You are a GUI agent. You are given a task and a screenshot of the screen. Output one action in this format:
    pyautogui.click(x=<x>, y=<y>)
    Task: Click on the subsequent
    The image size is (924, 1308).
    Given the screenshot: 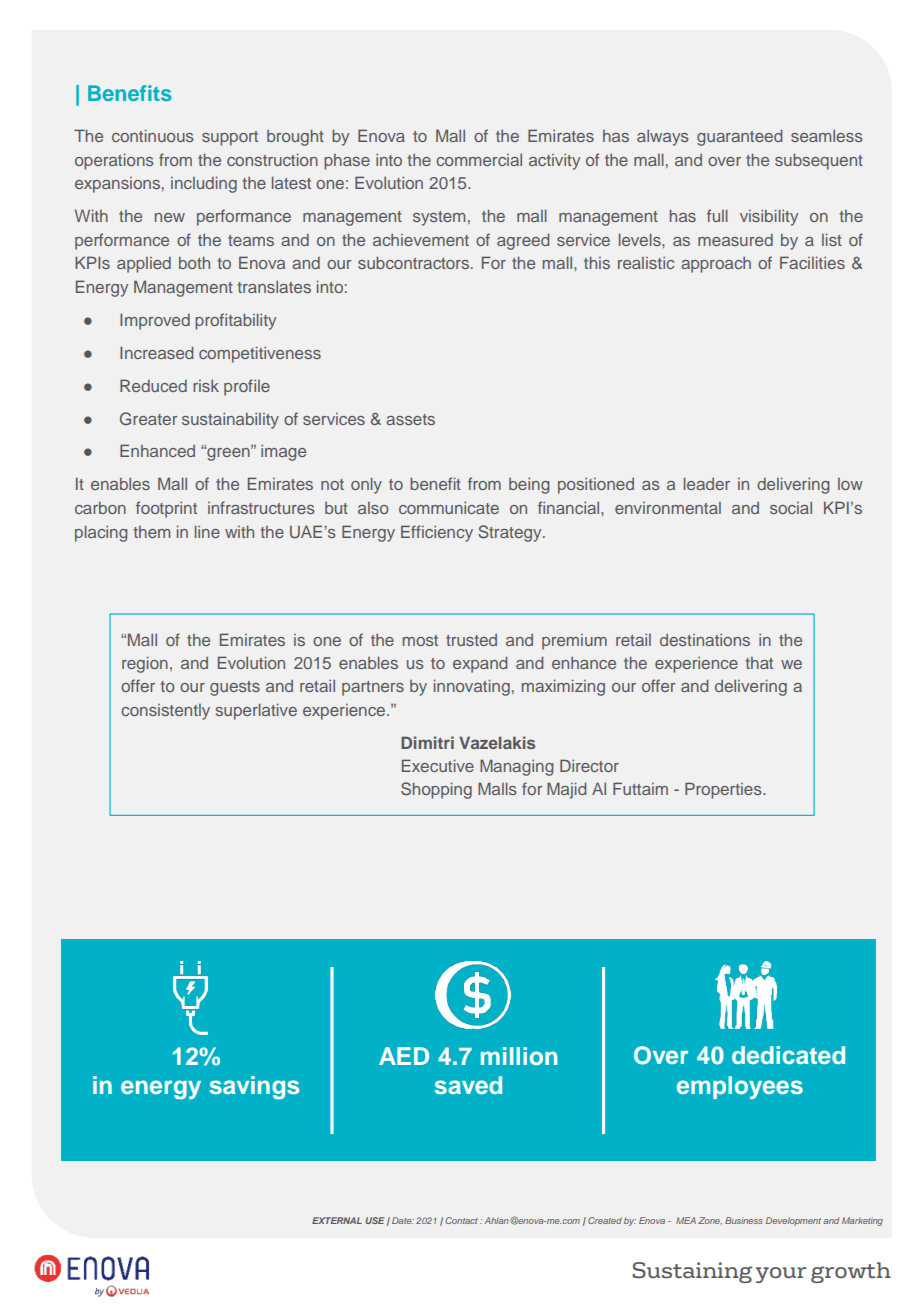 What is the action you would take?
    pyautogui.click(x=819, y=161)
